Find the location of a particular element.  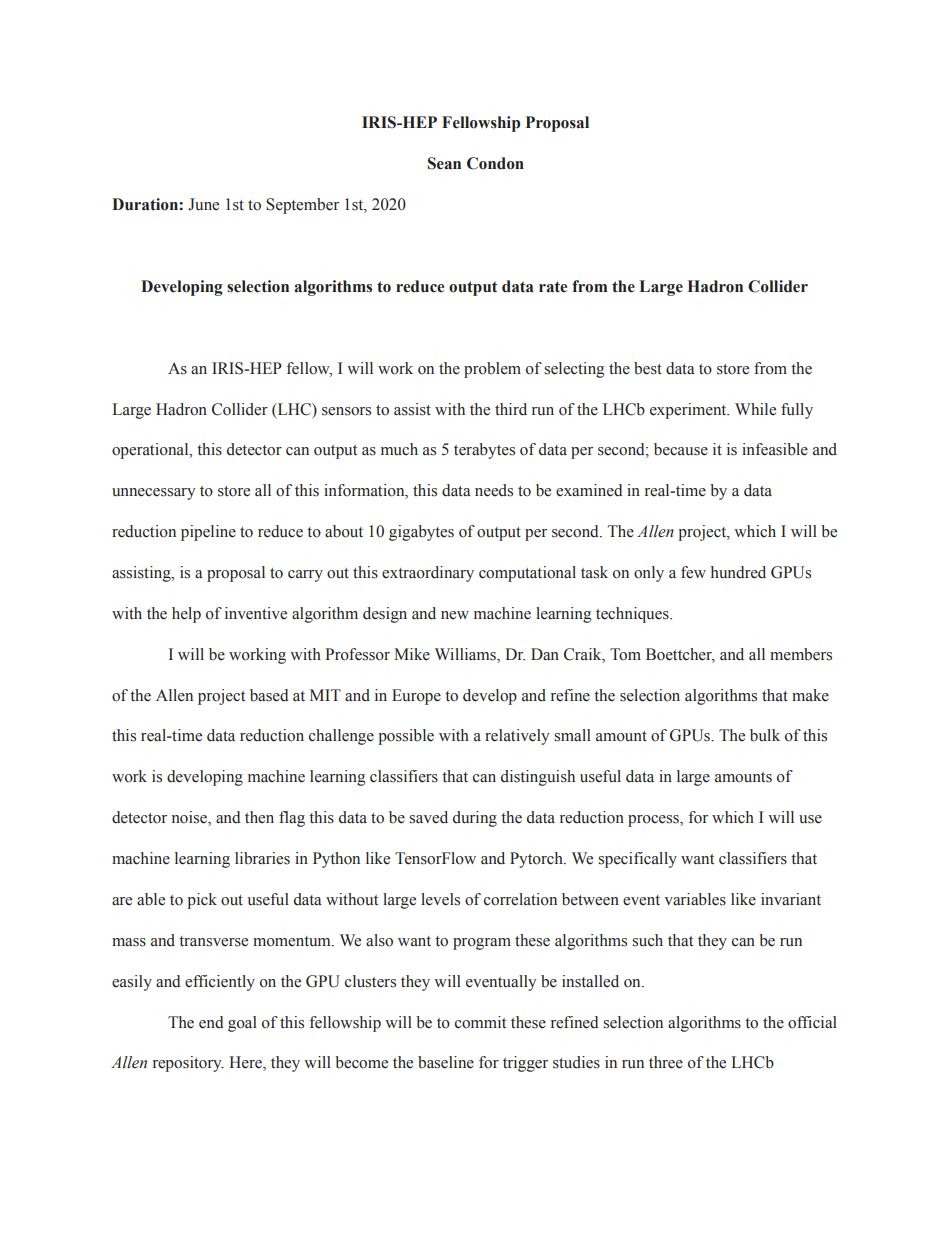

third is located at coordinates (511, 409).
